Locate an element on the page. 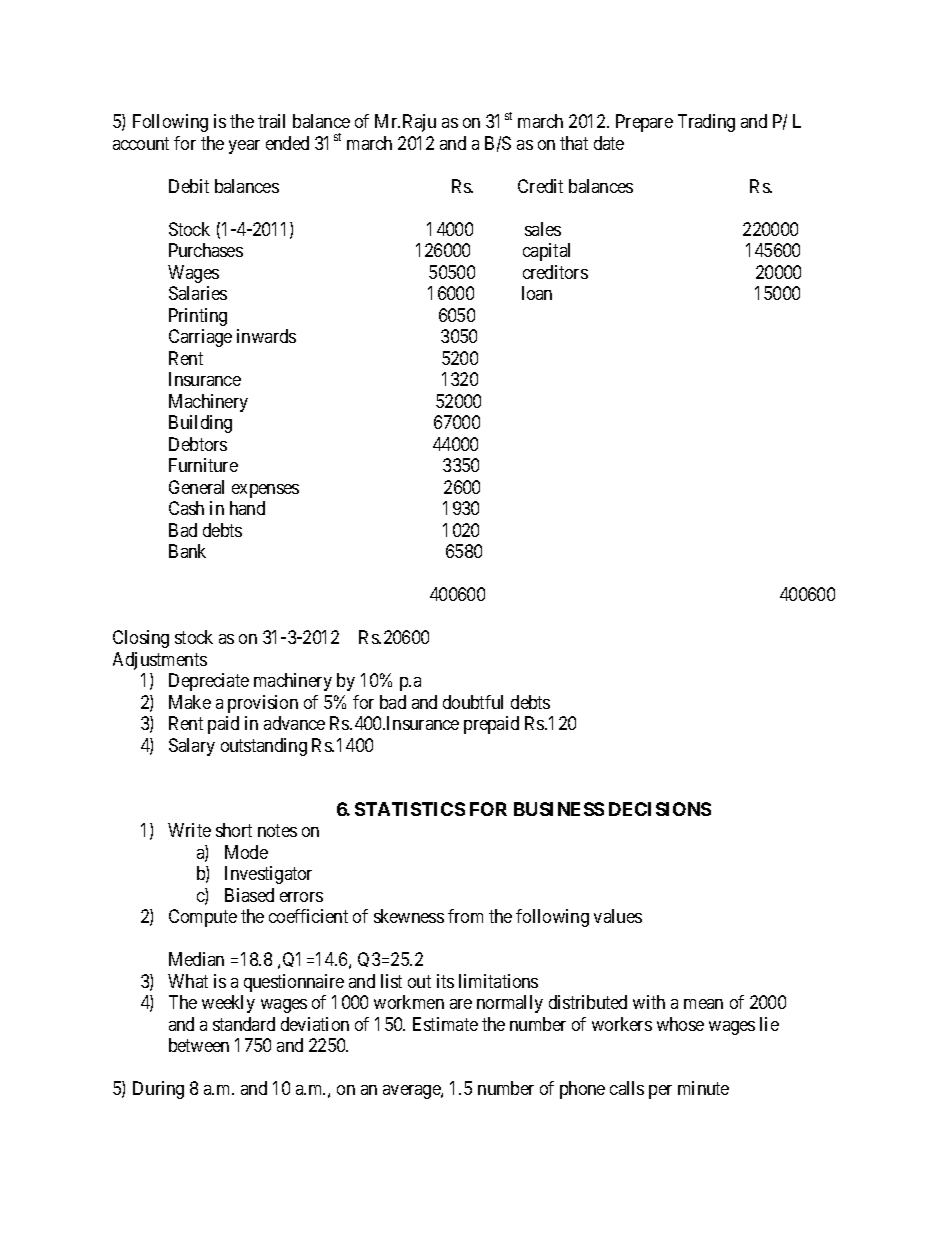  between is located at coordinates (199, 1045).
